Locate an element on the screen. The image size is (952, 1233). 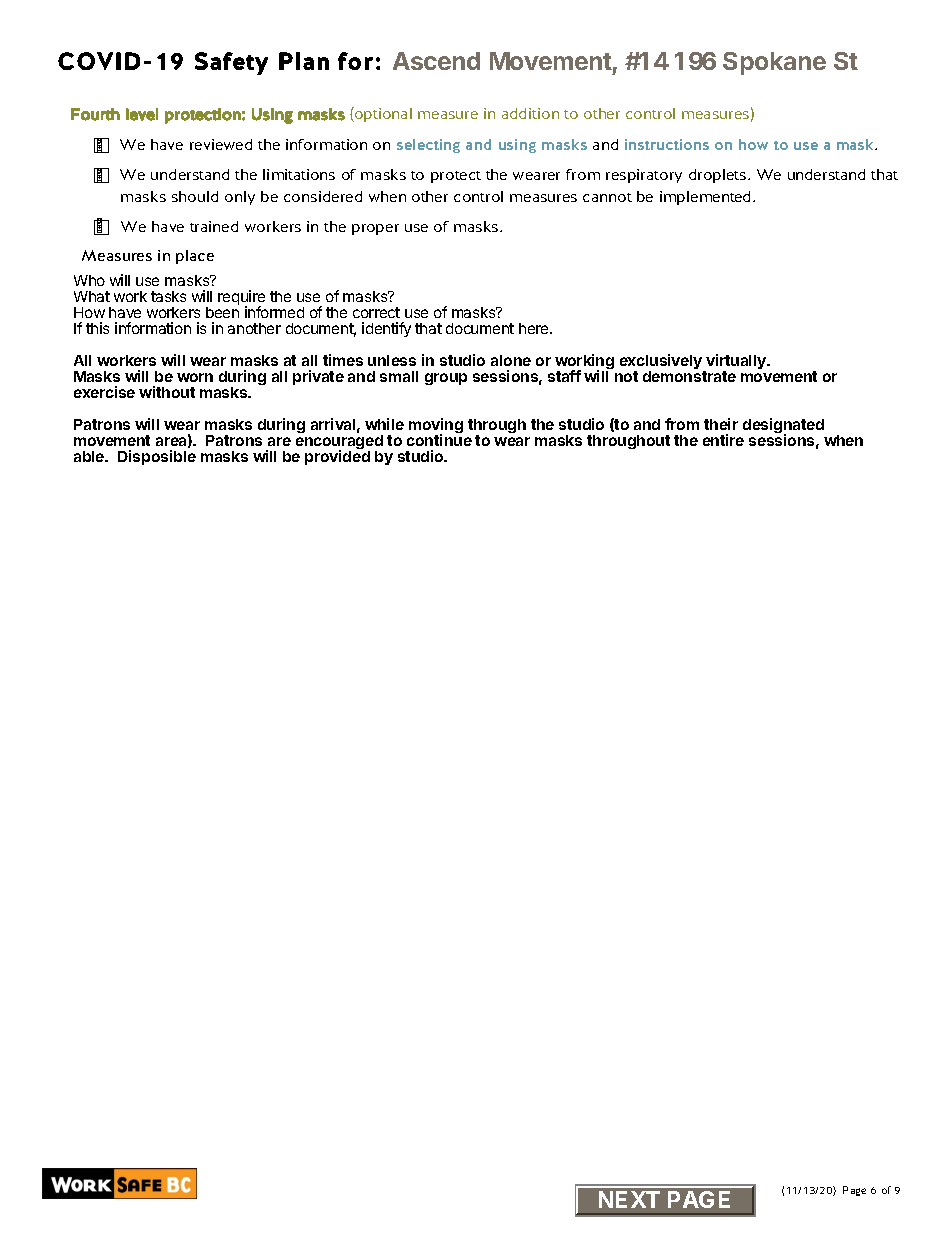
Plan is located at coordinates (304, 61).
